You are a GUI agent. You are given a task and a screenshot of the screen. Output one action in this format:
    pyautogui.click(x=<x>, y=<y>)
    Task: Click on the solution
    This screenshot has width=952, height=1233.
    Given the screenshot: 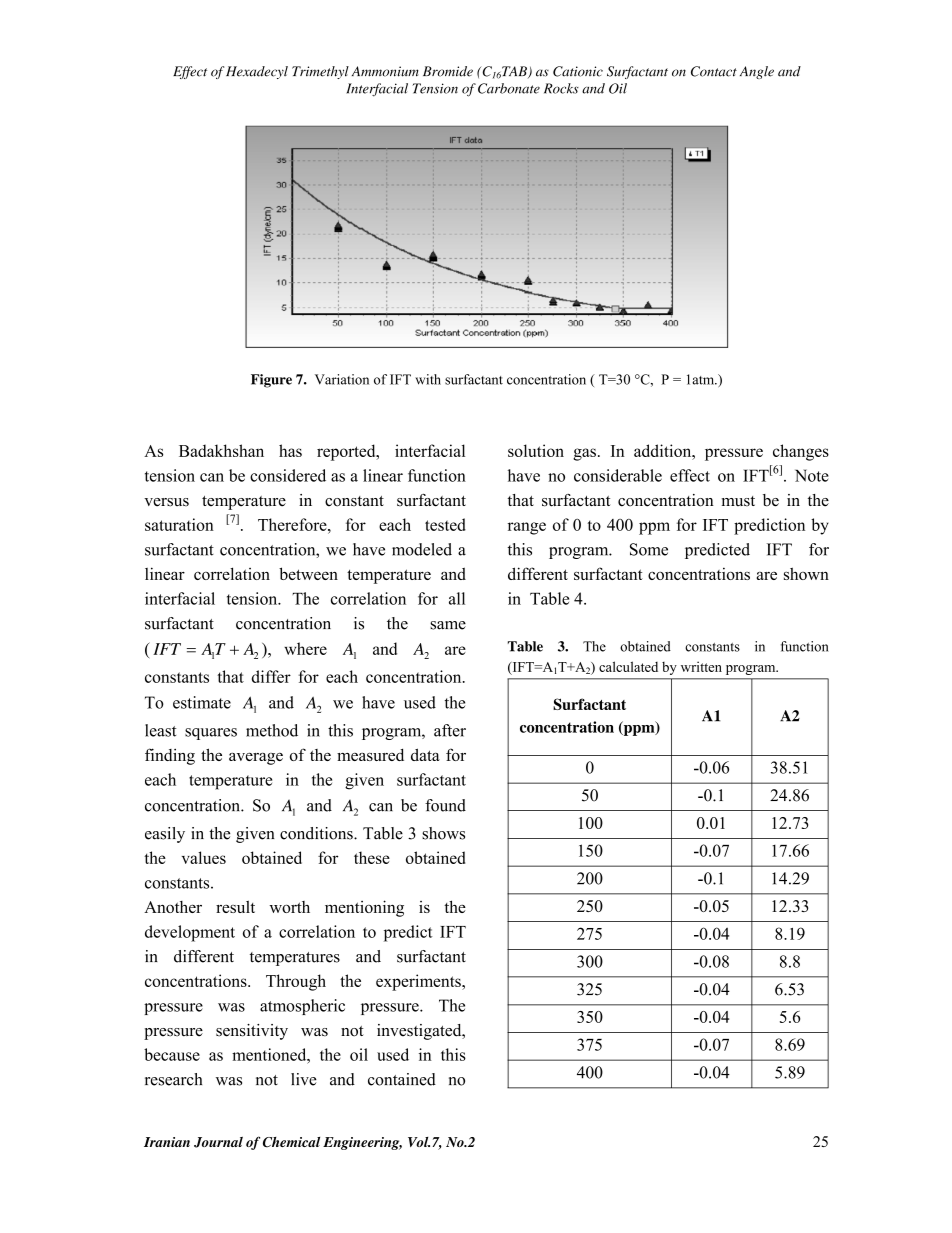 What is the action you would take?
    pyautogui.click(x=536, y=450)
